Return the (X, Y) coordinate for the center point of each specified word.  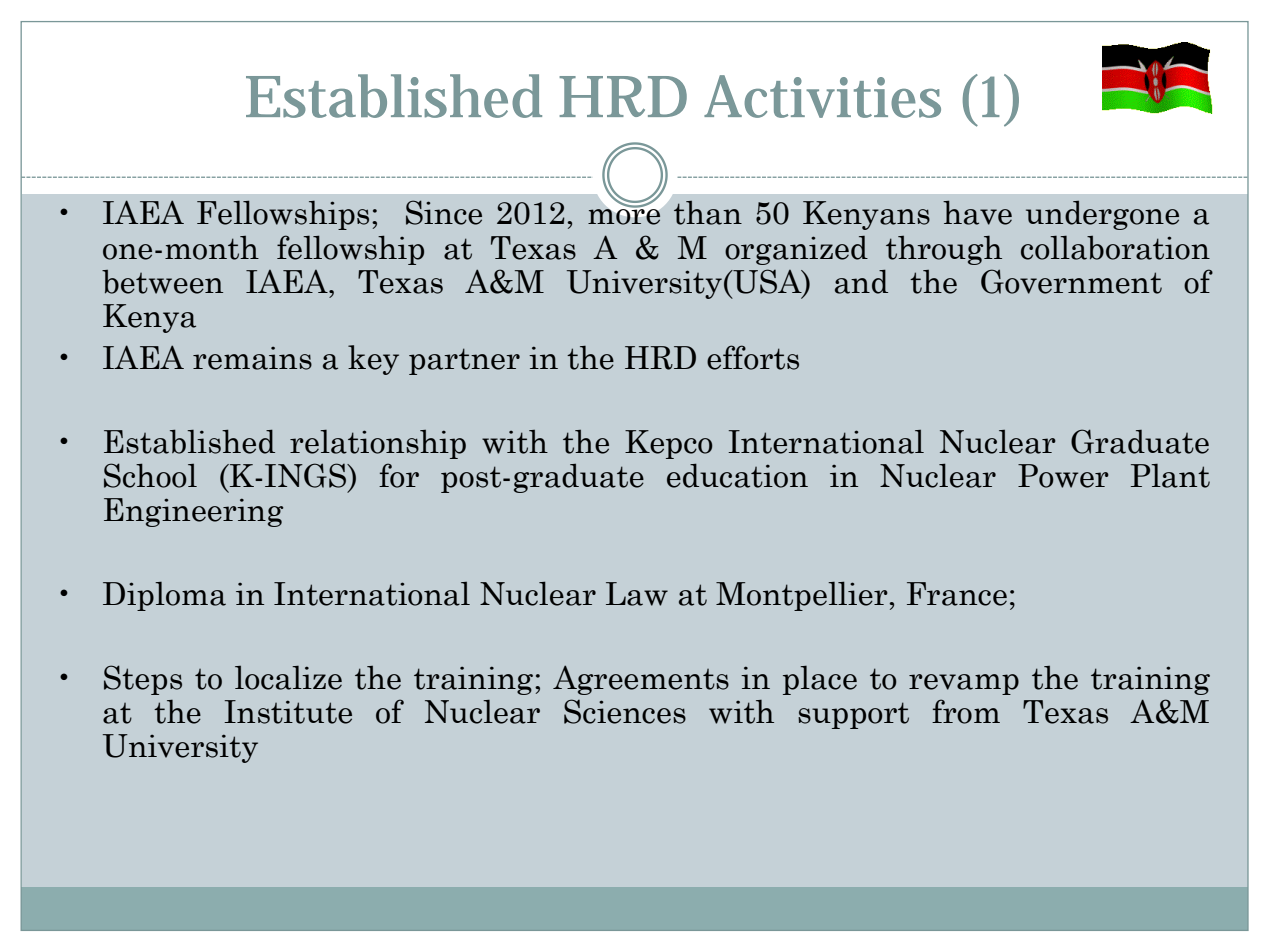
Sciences (625, 711)
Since (444, 212)
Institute (288, 712)
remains (252, 358)
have (977, 212)
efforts (753, 357)
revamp (964, 684)
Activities (822, 96)
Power (1063, 476)
